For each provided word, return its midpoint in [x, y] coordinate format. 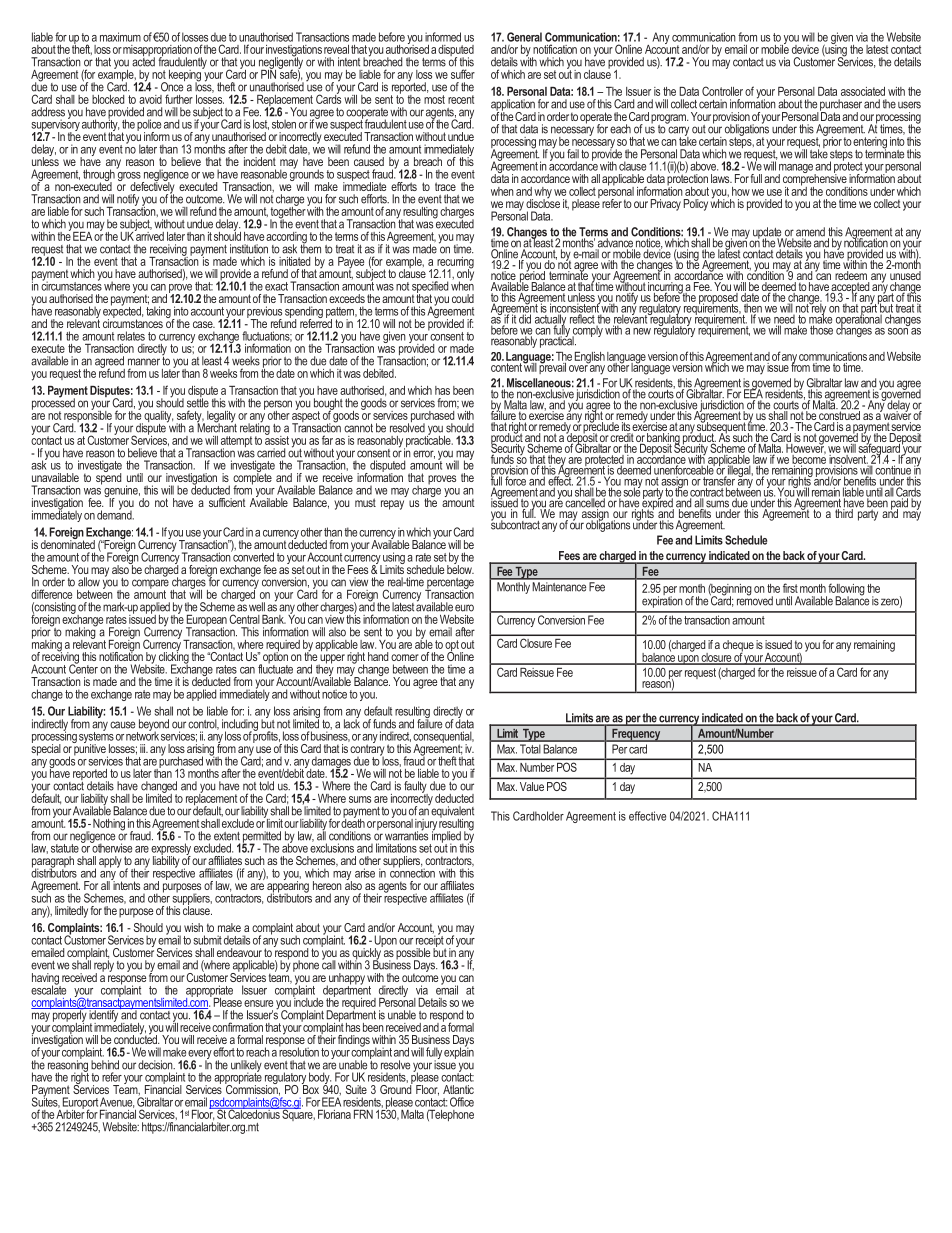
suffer [463, 74]
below [460, 568]
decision [156, 1065]
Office [462, 1102]
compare [150, 585]
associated [863, 91]
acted [143, 61]
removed [755, 600]
